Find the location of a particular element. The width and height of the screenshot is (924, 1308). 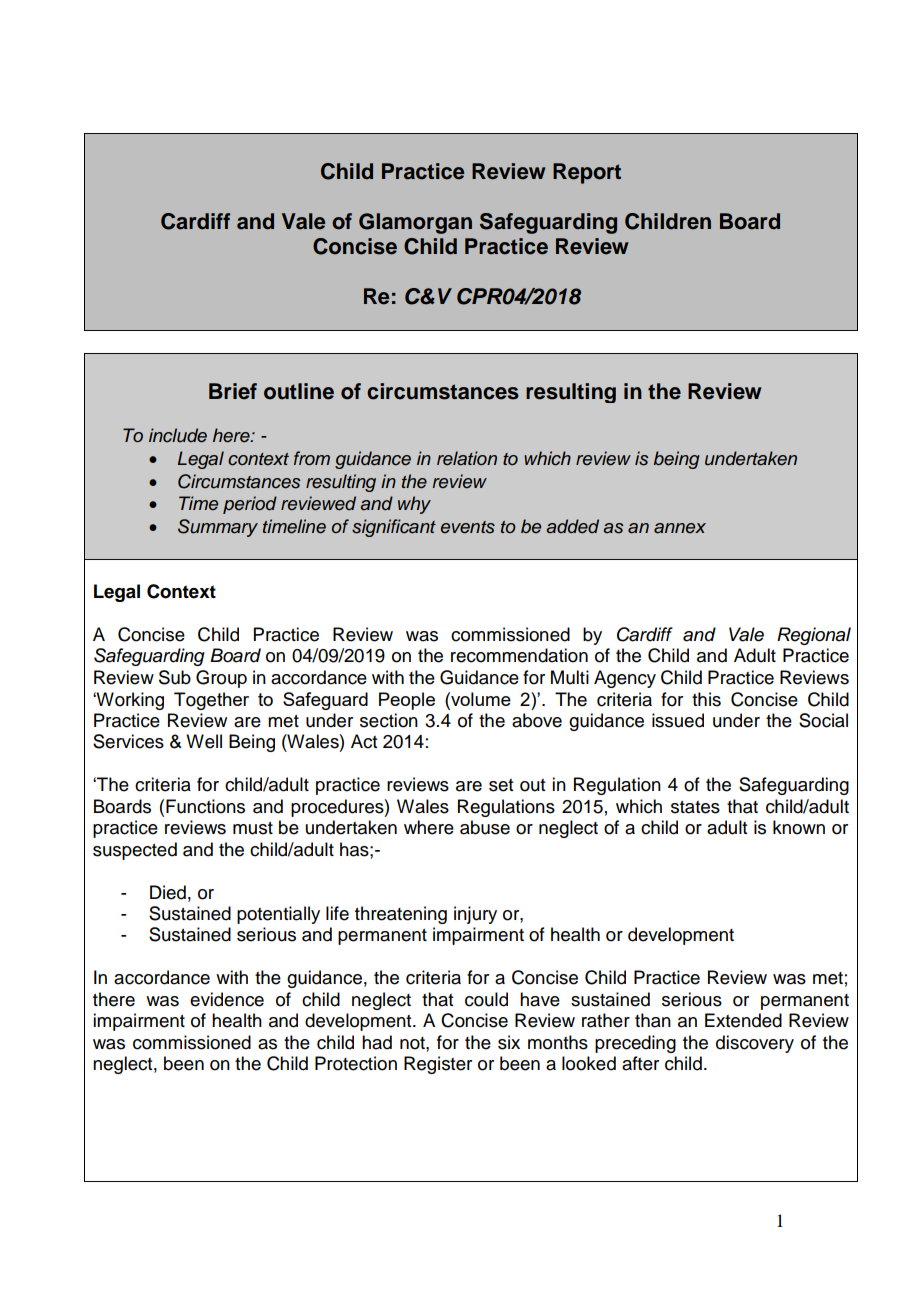

Brief is located at coordinates (233, 391).
